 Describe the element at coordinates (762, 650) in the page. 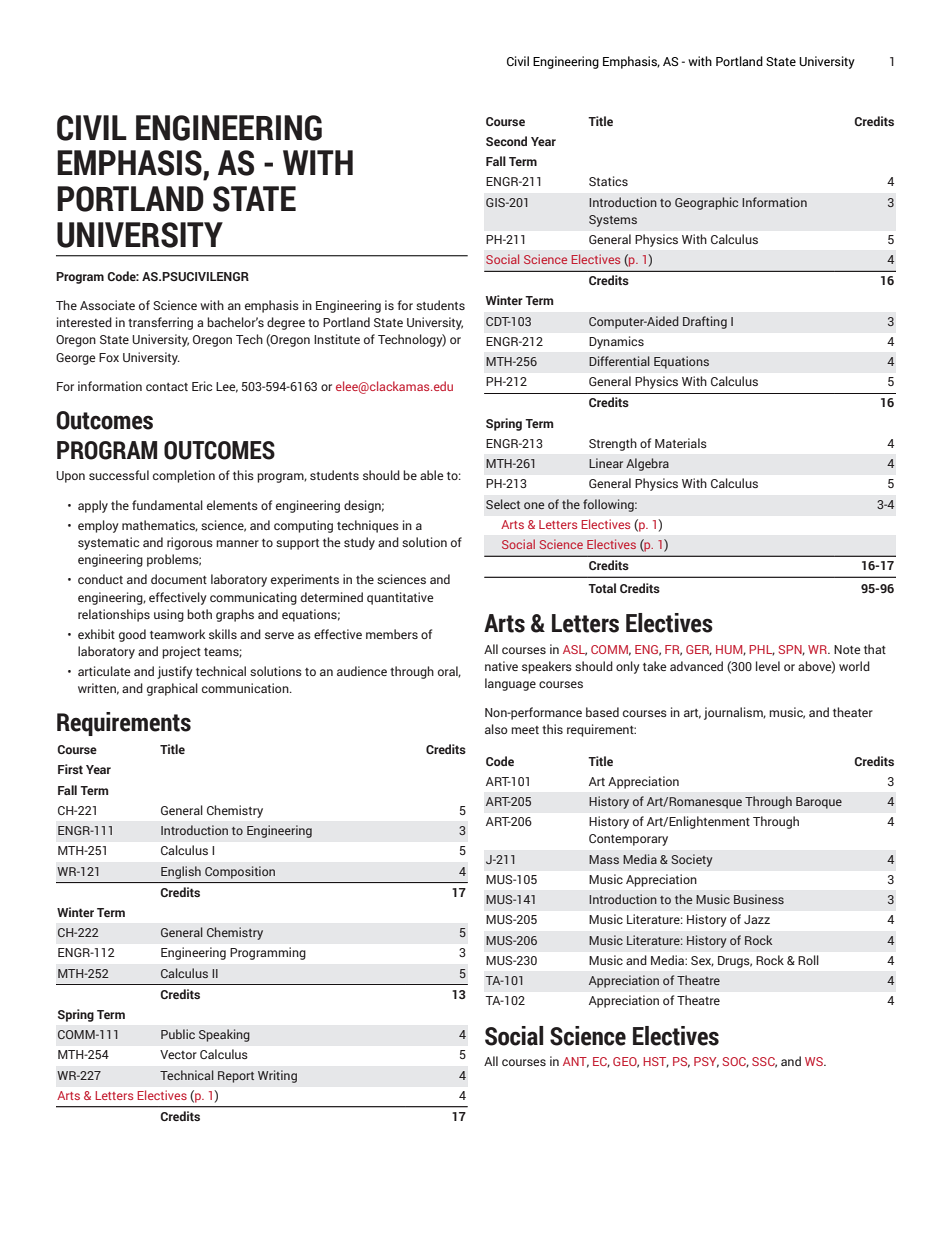

I see `PHL` at that location.
